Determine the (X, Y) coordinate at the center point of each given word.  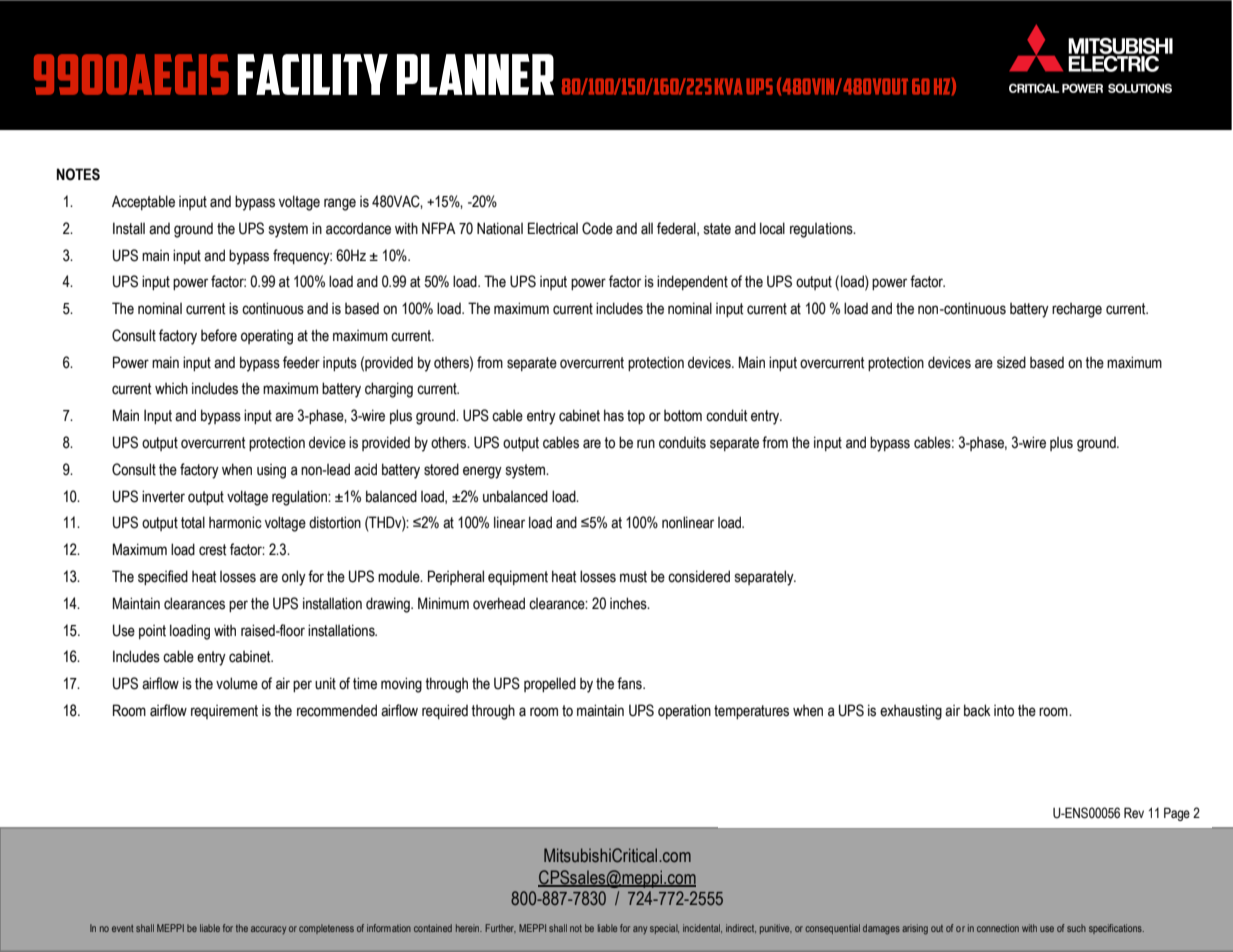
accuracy (268, 930)
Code (597, 228)
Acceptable (143, 202)
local (772, 228)
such (1076, 928)
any (640, 930)
